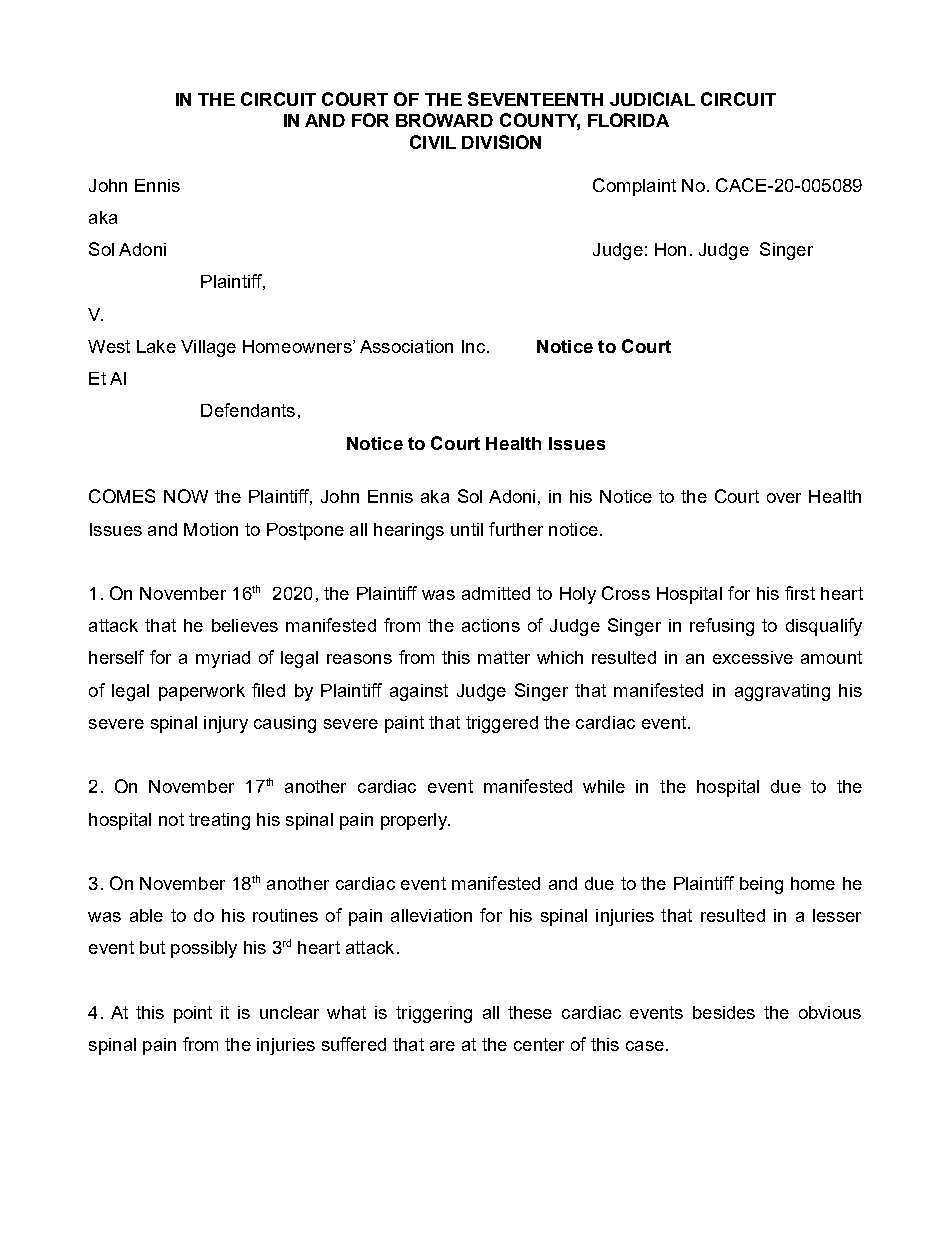 This image has width=952, height=1233. What do you see at coordinates (211, 529) in the image?
I see `Motion` at bounding box center [211, 529].
